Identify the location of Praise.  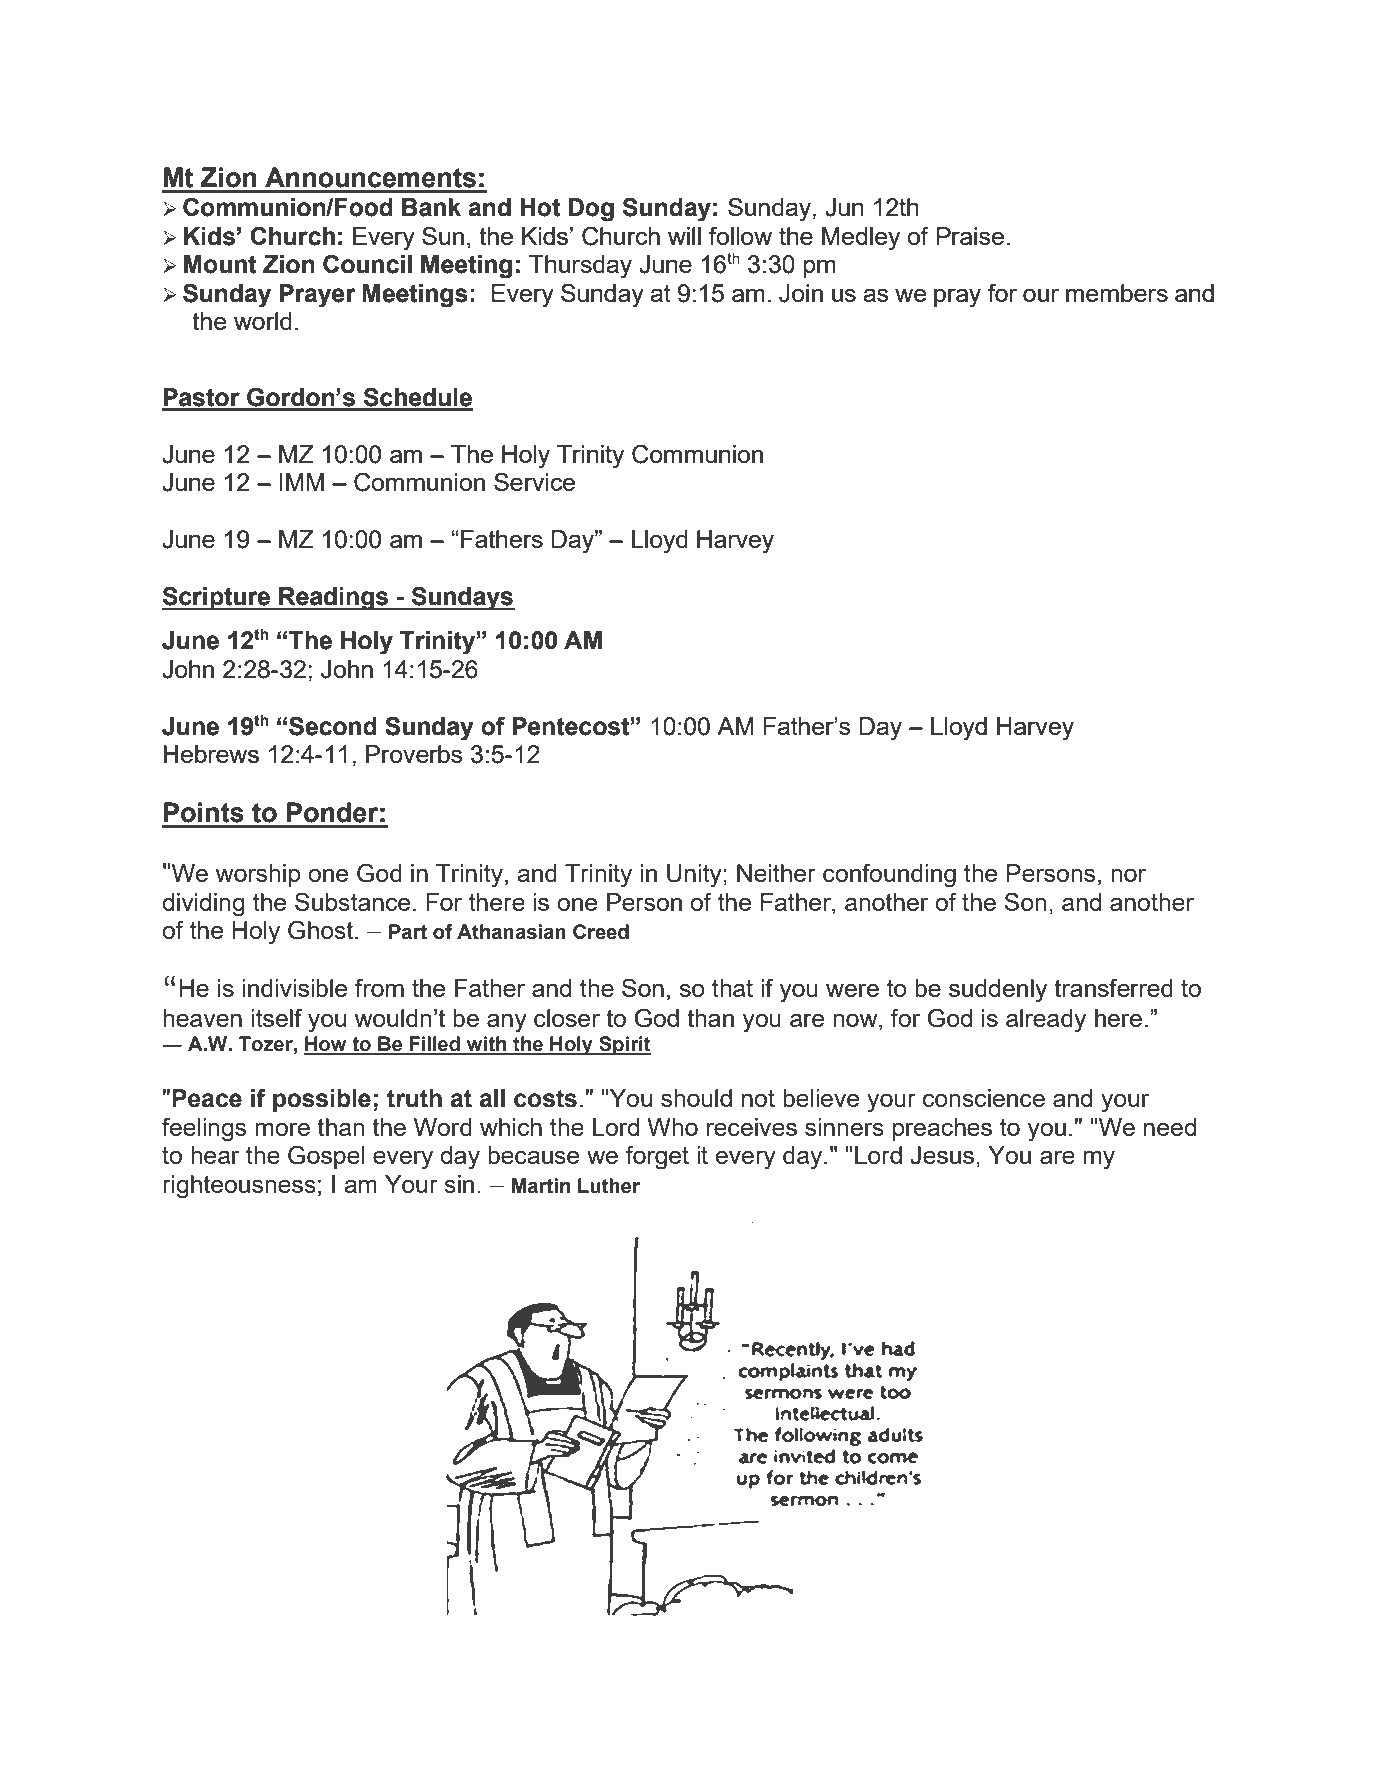
(970, 236).
